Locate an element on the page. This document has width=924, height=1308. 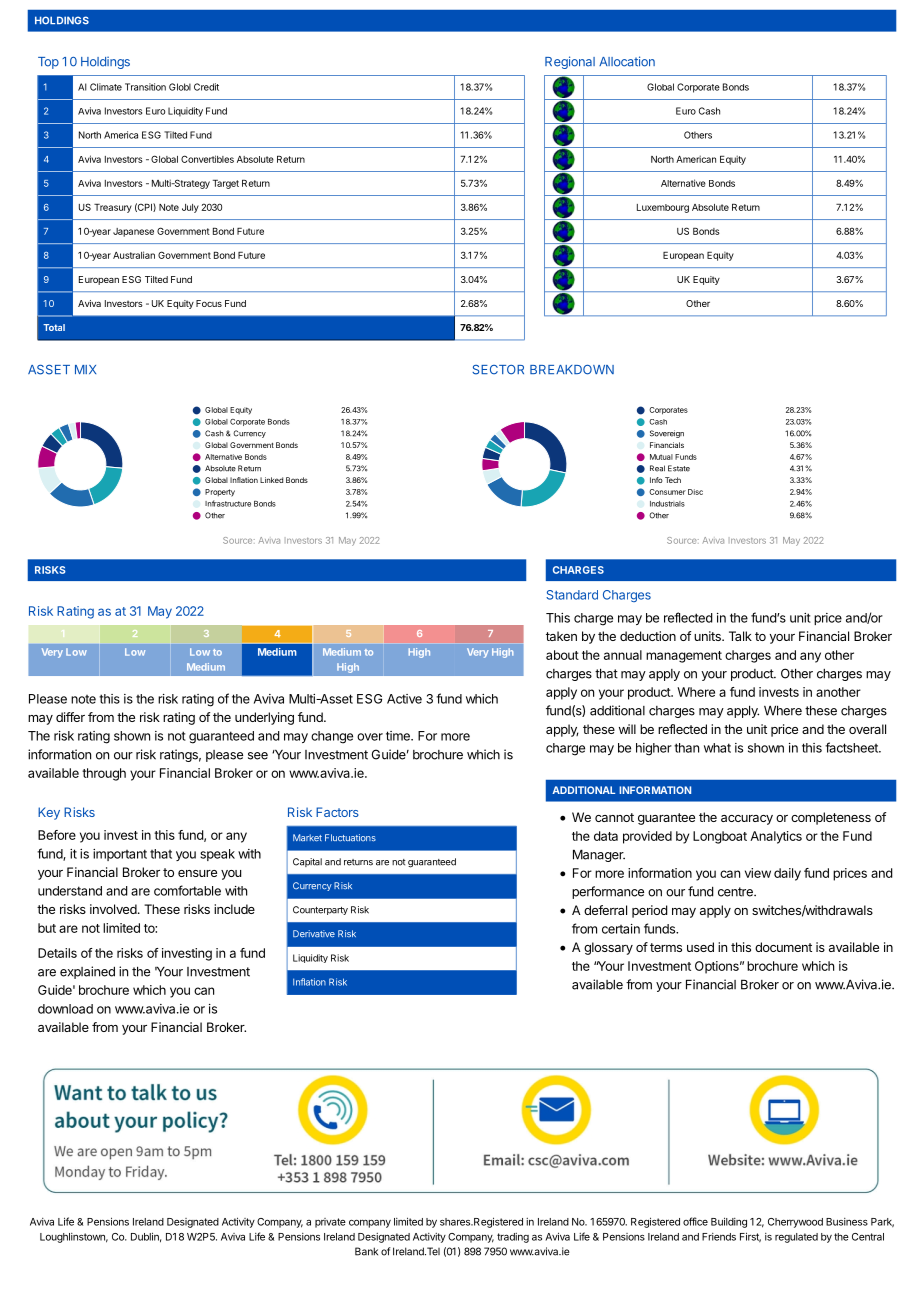
Allocation is located at coordinates (627, 61).
